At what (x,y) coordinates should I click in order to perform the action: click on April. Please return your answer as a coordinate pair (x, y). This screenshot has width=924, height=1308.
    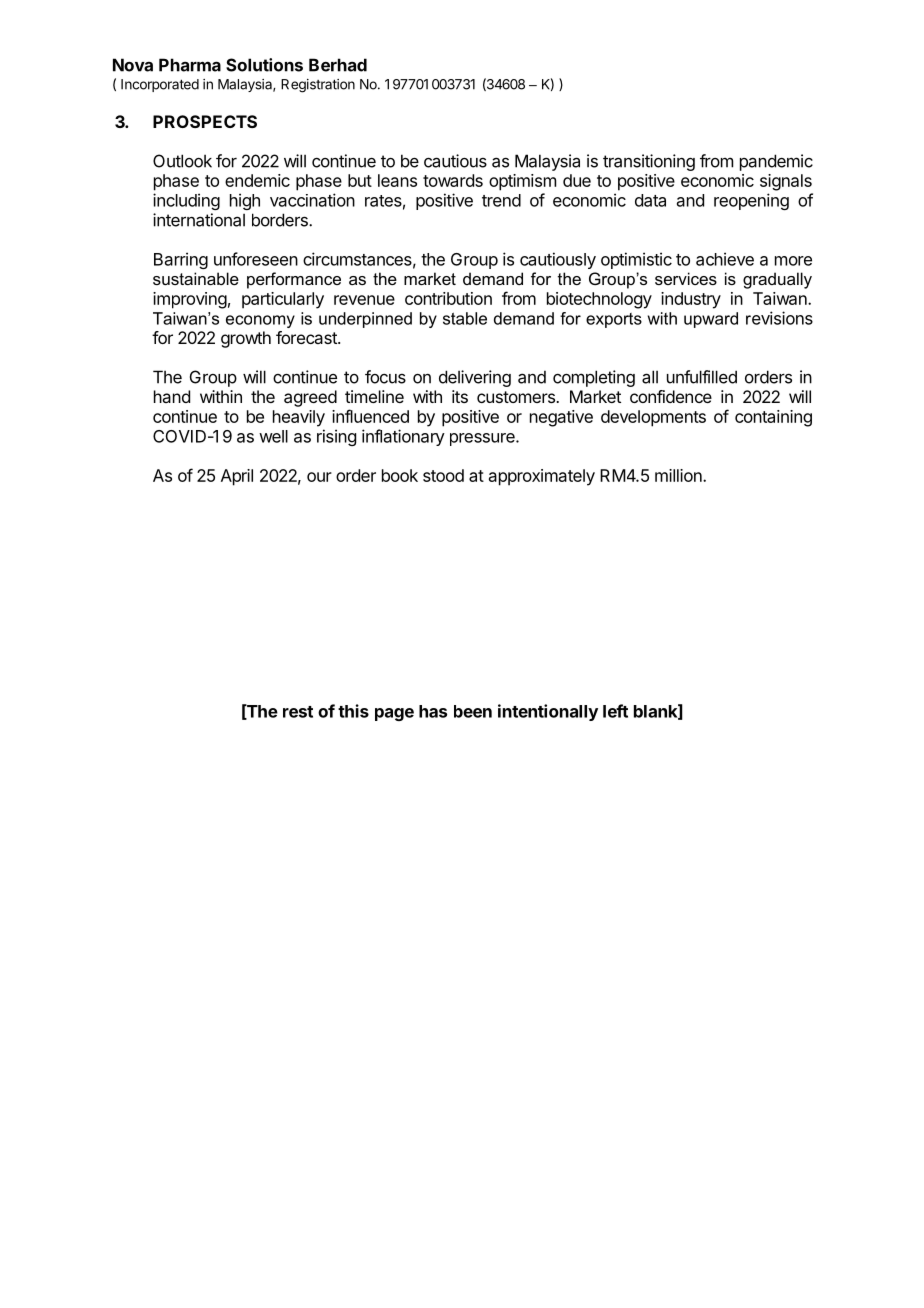
    Looking at the image, I should click on (237, 477).
